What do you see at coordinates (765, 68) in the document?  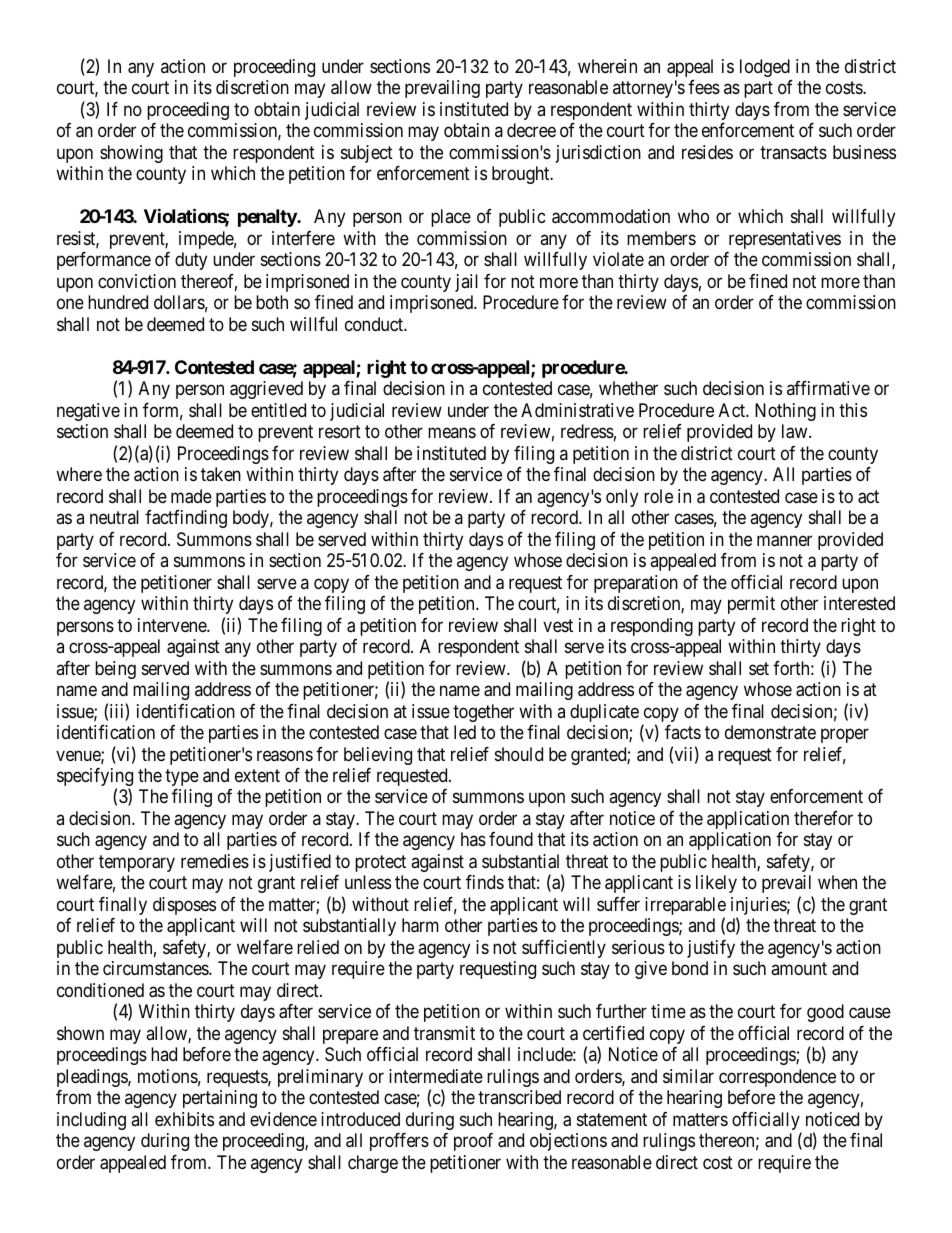 I see `lodged` at bounding box center [765, 68].
